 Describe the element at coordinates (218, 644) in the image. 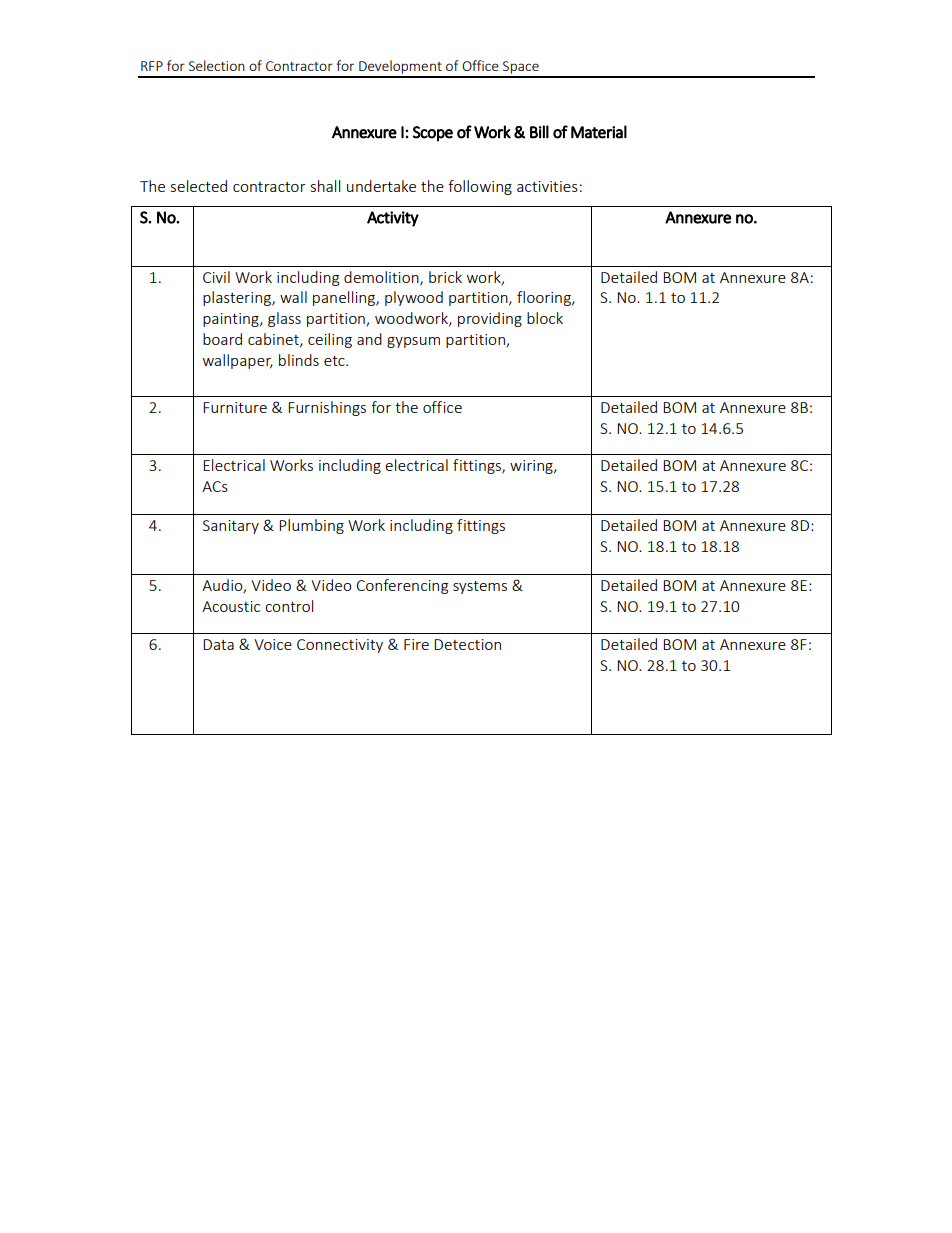

I see `Data` at that location.
